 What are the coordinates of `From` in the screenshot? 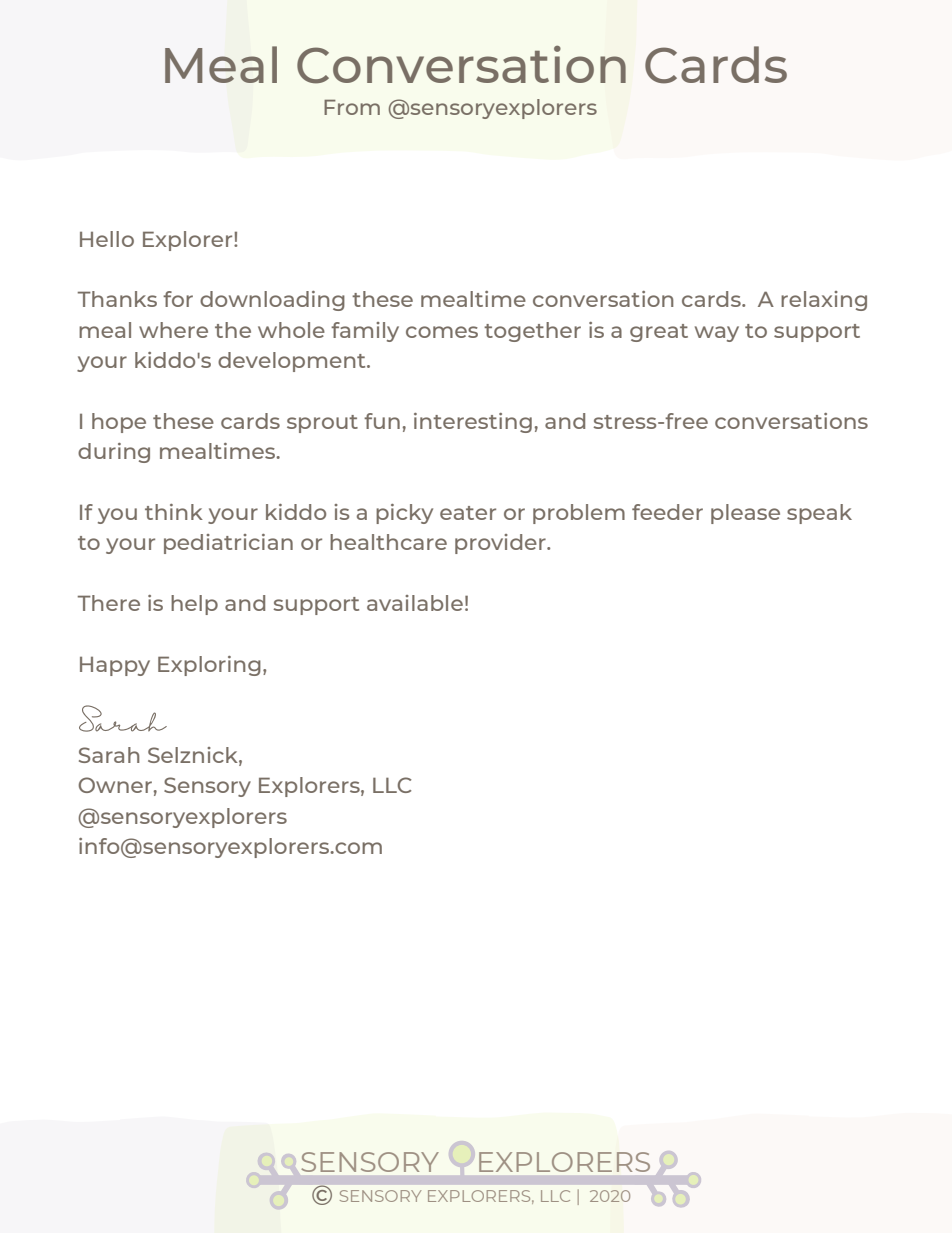 It's located at (352, 107).
